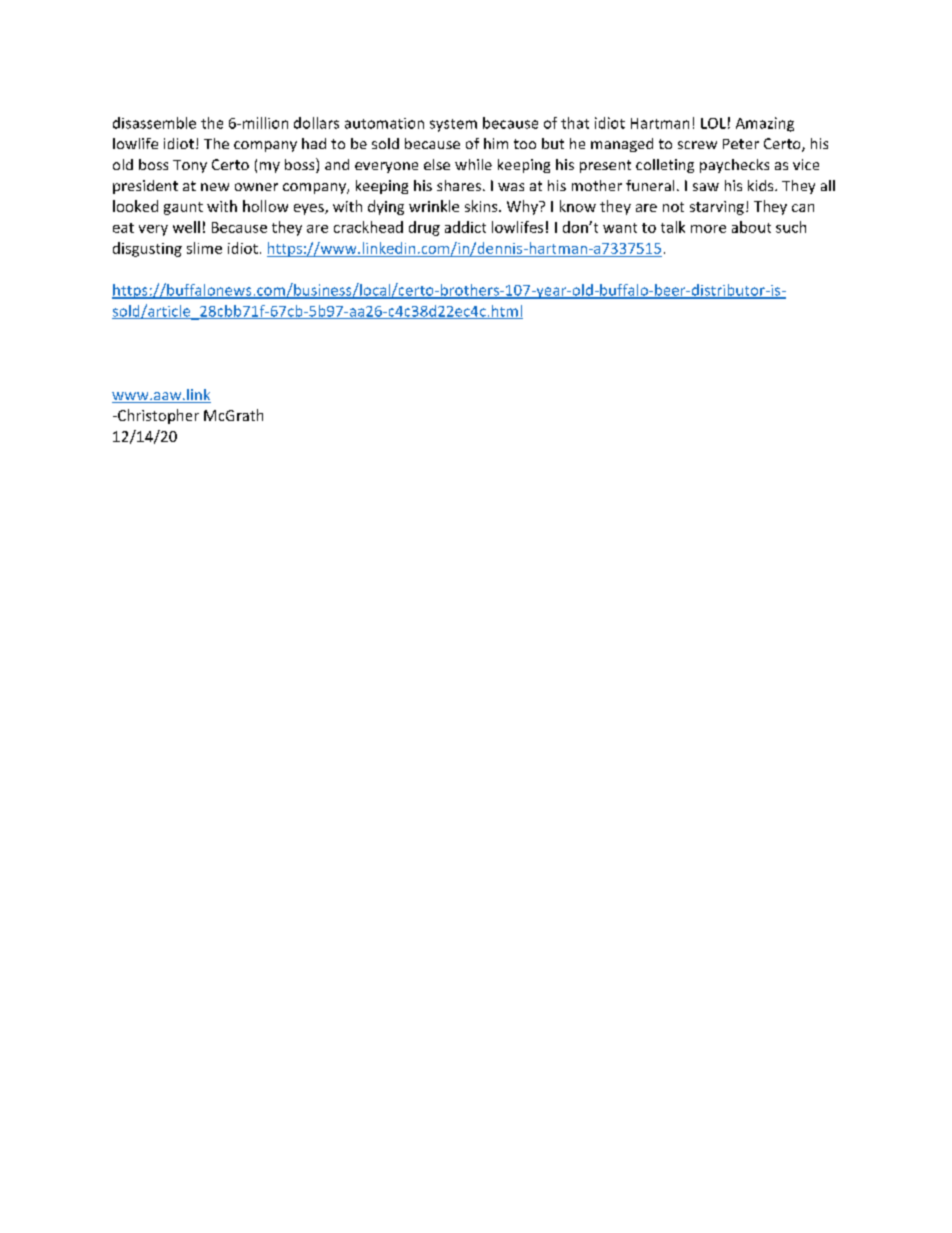 Image resolution: width=952 pixels, height=1233 pixels. I want to click on slime, so click(204, 248).
